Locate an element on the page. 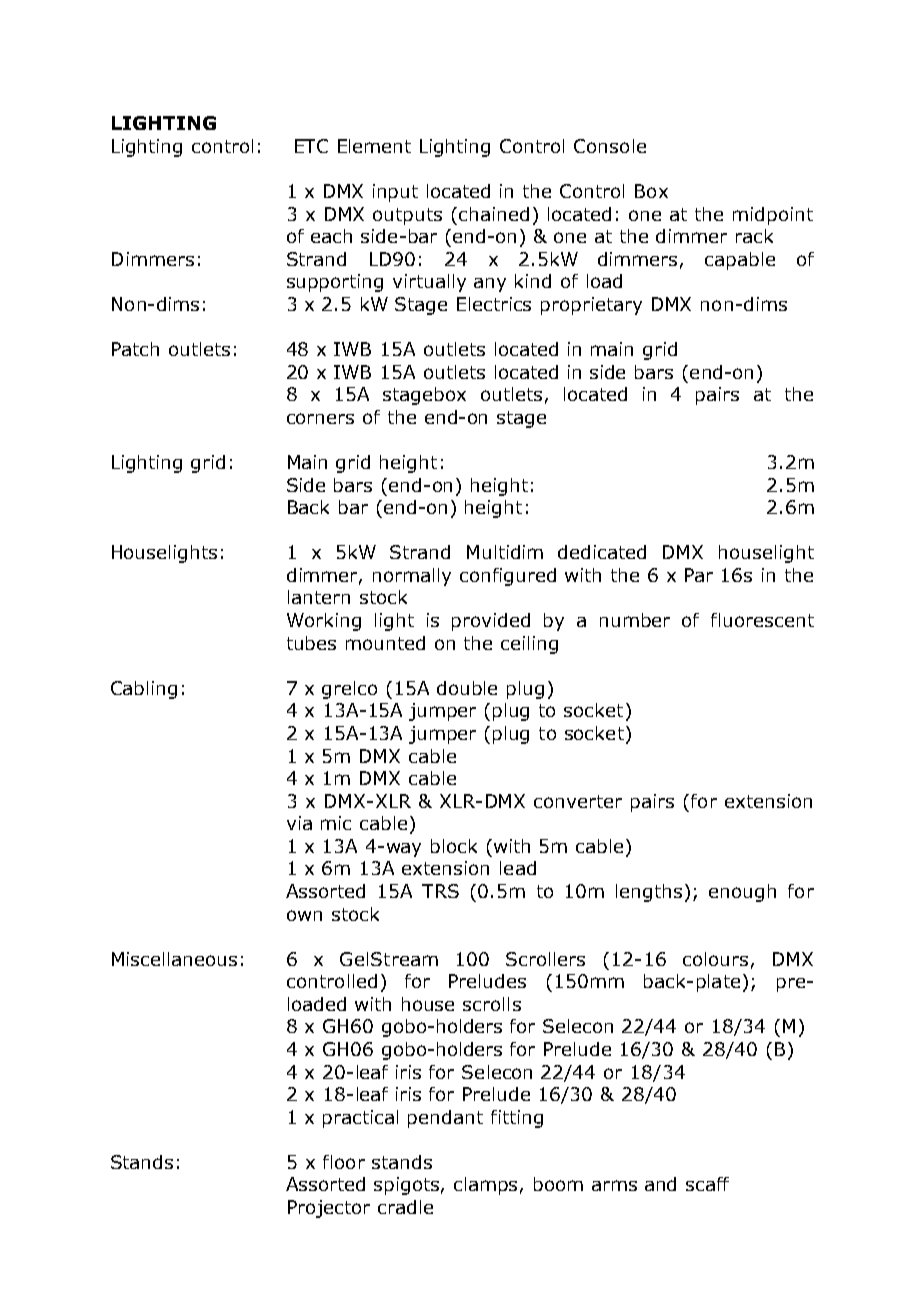  pendant is located at coordinates (445, 1119).
